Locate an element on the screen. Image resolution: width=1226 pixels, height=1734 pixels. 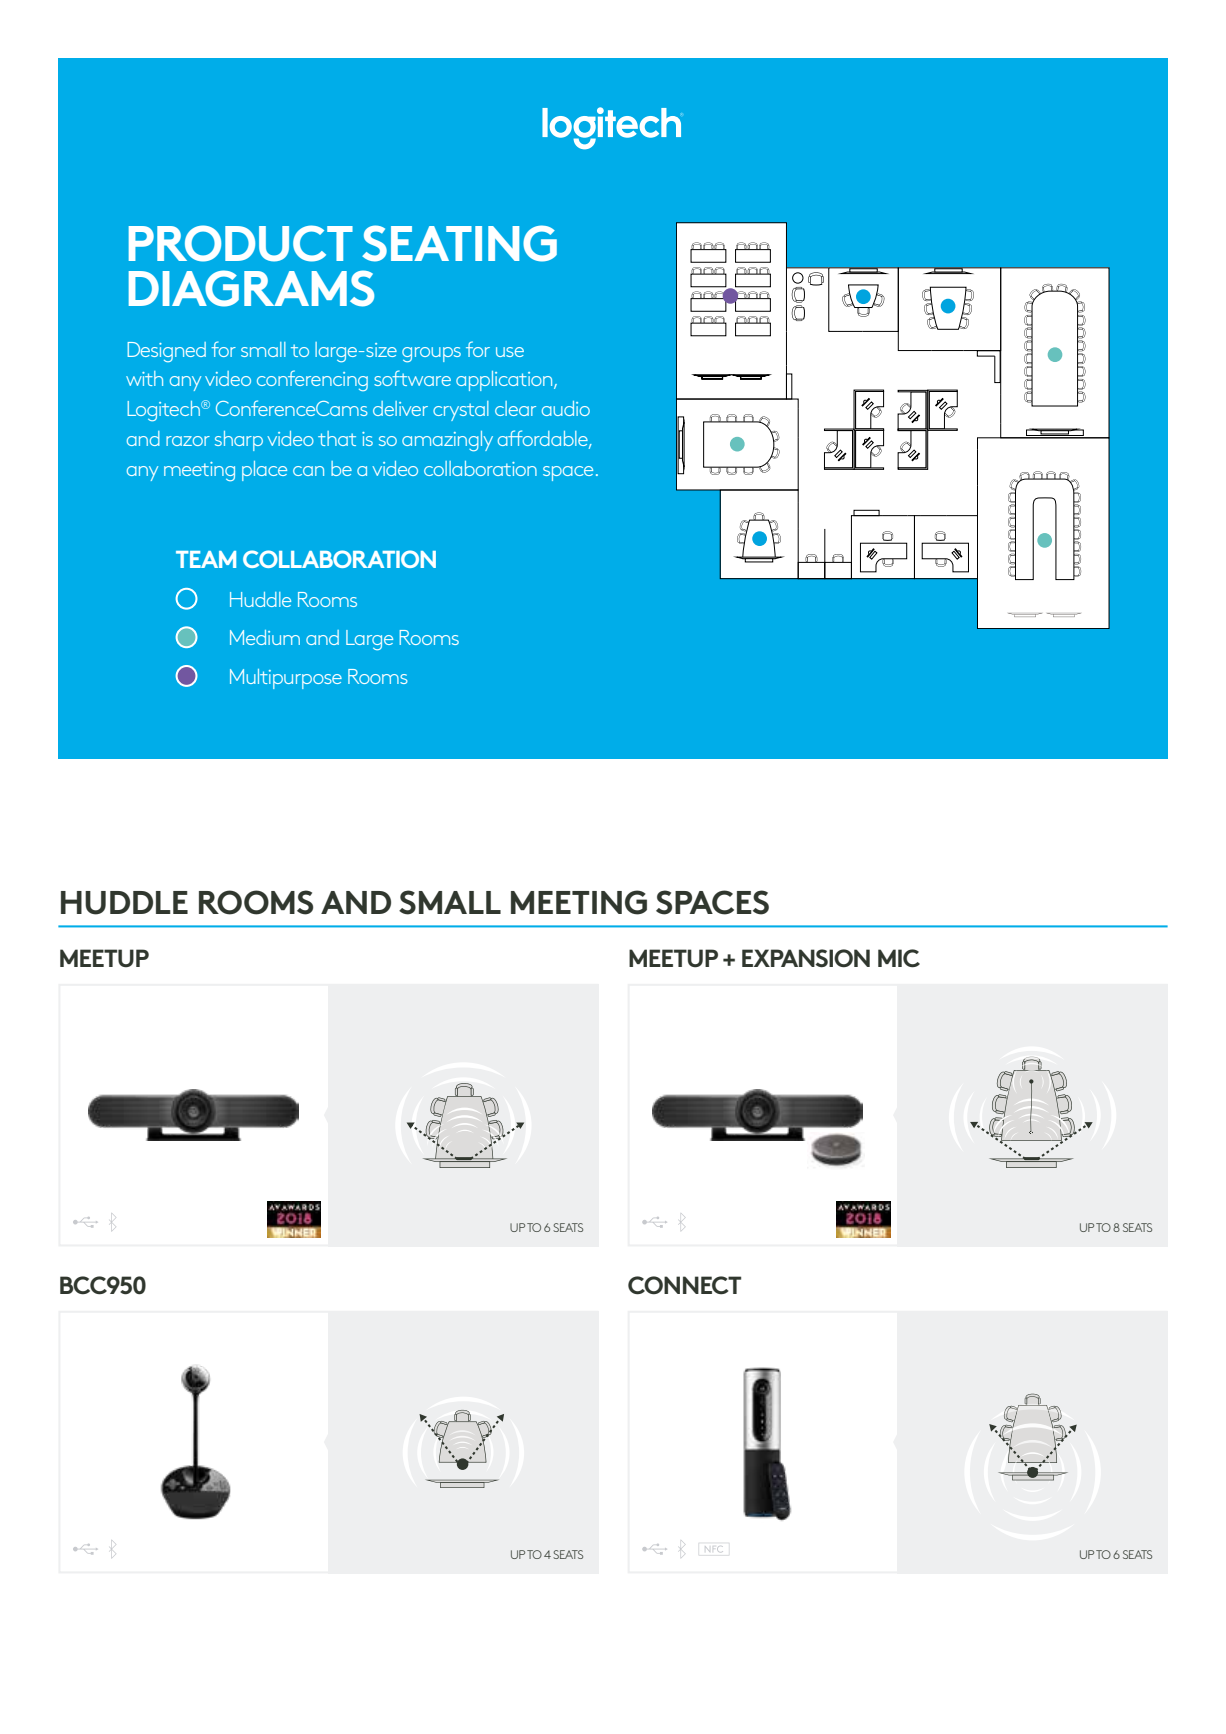
Multipurpose is located at coordinates (286, 679).
